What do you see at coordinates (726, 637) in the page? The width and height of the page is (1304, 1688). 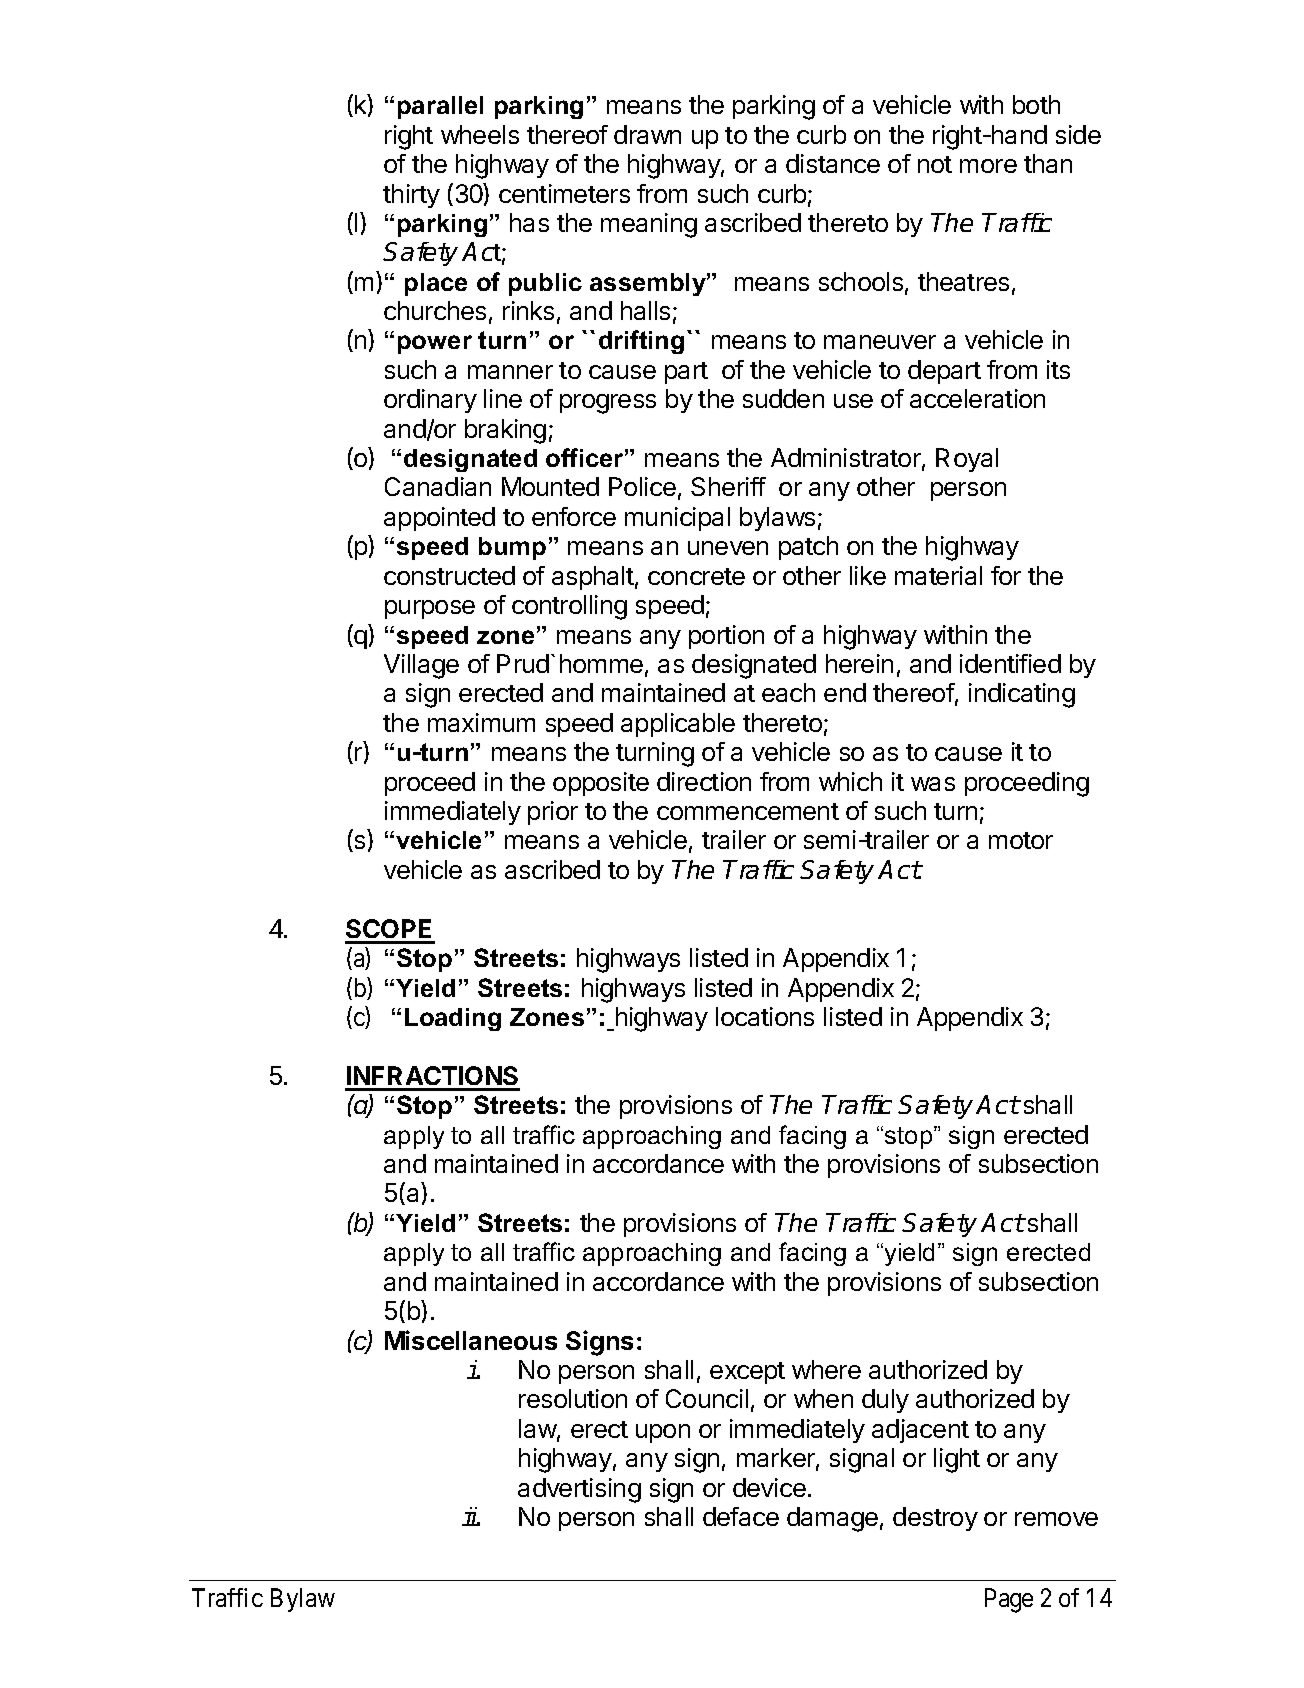 I see `portion` at bounding box center [726, 637].
